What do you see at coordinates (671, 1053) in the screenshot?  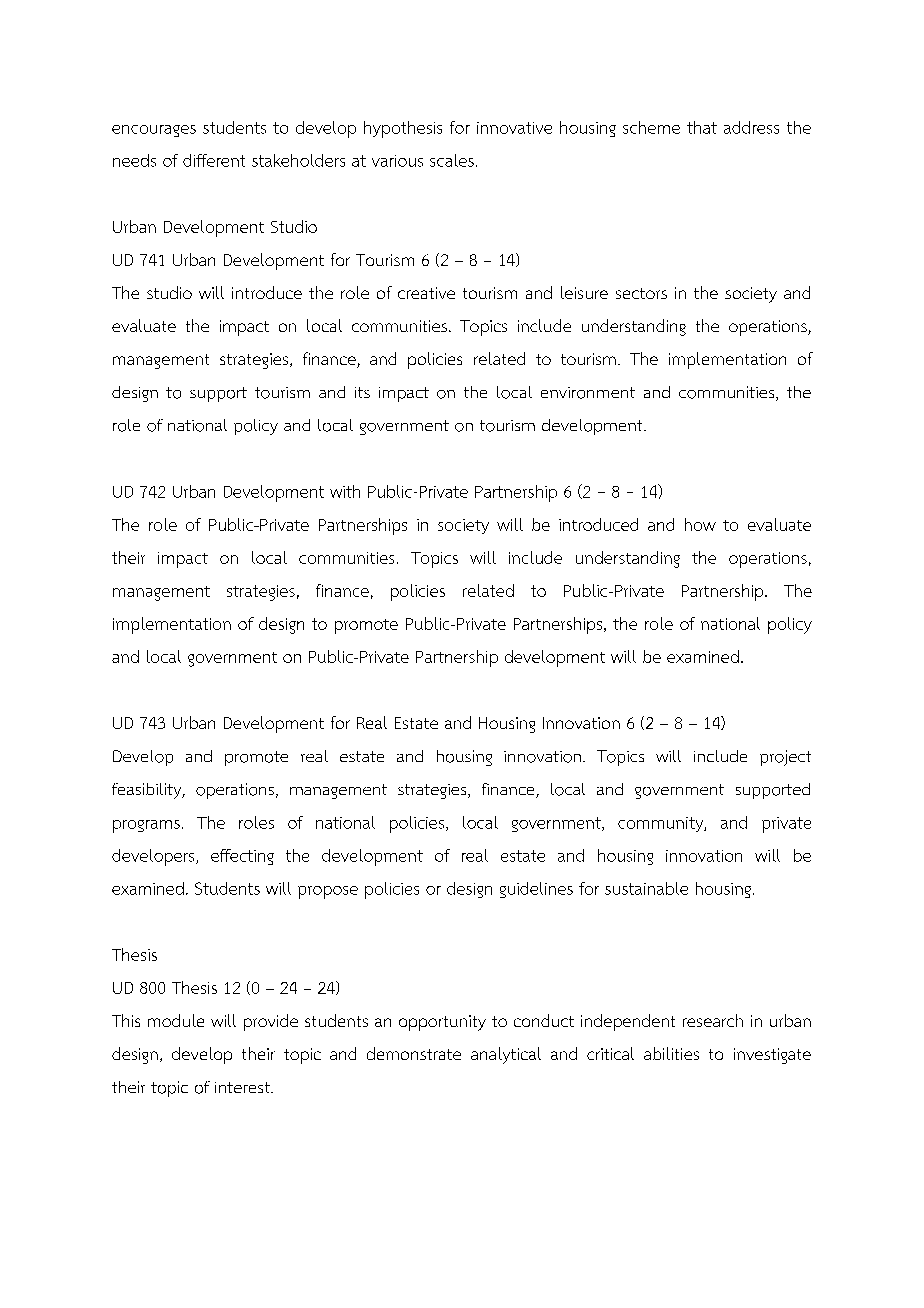 I see `abilities` at bounding box center [671, 1053].
